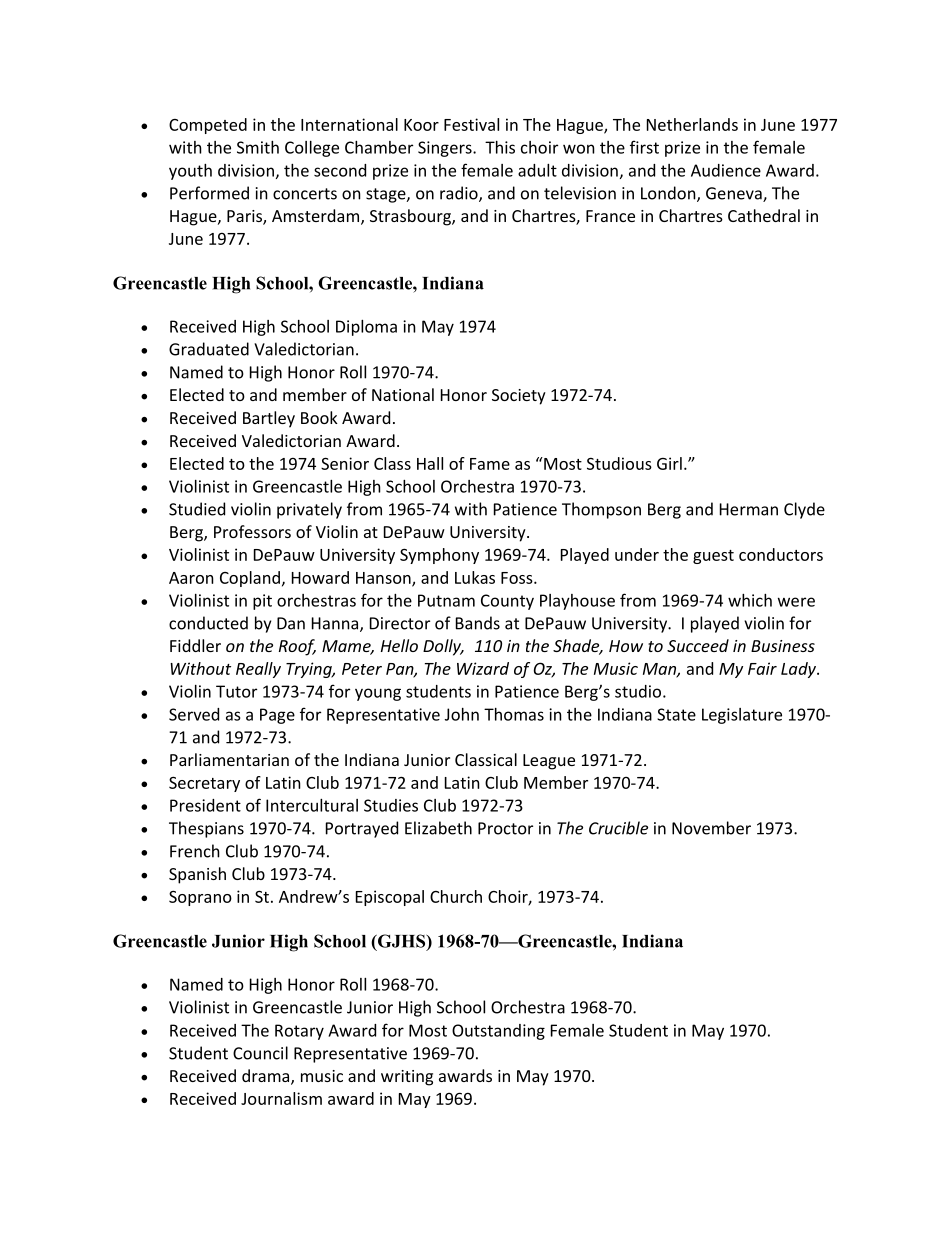 The image size is (952, 1233). Describe the element at coordinates (267, 1077) in the screenshot. I see `drama` at that location.
